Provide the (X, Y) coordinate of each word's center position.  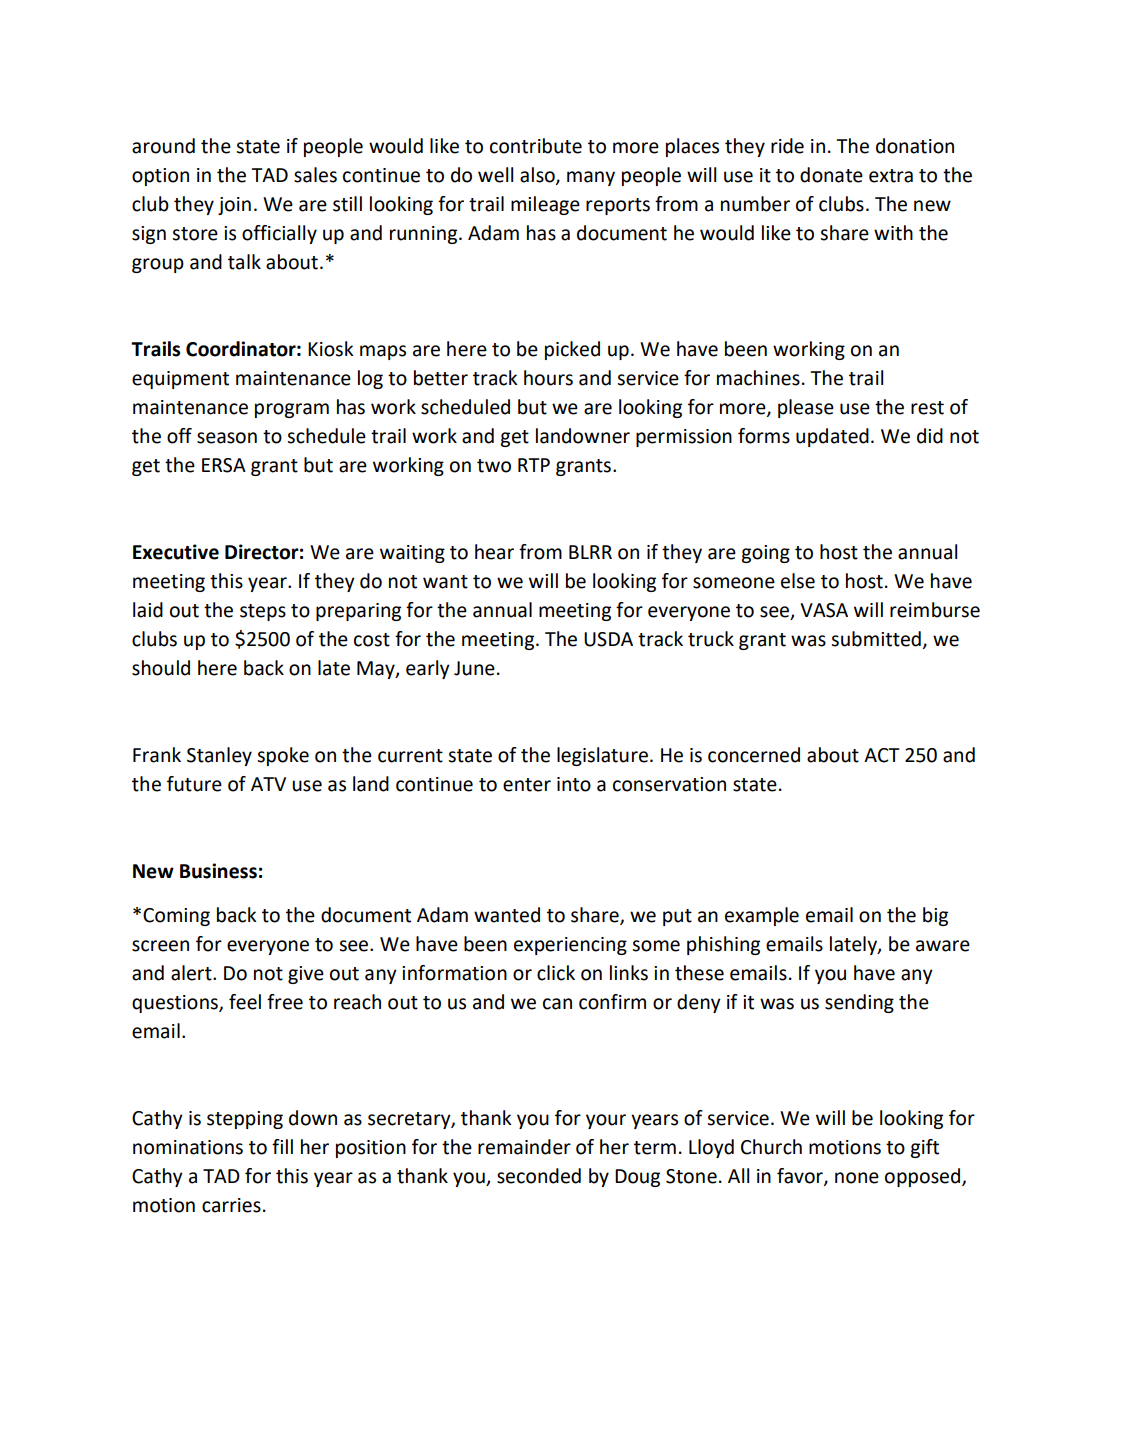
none (857, 1178)
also (538, 175)
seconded (539, 1176)
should (161, 668)
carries (231, 1205)
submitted (876, 639)
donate (831, 175)
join (234, 206)
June (474, 668)
